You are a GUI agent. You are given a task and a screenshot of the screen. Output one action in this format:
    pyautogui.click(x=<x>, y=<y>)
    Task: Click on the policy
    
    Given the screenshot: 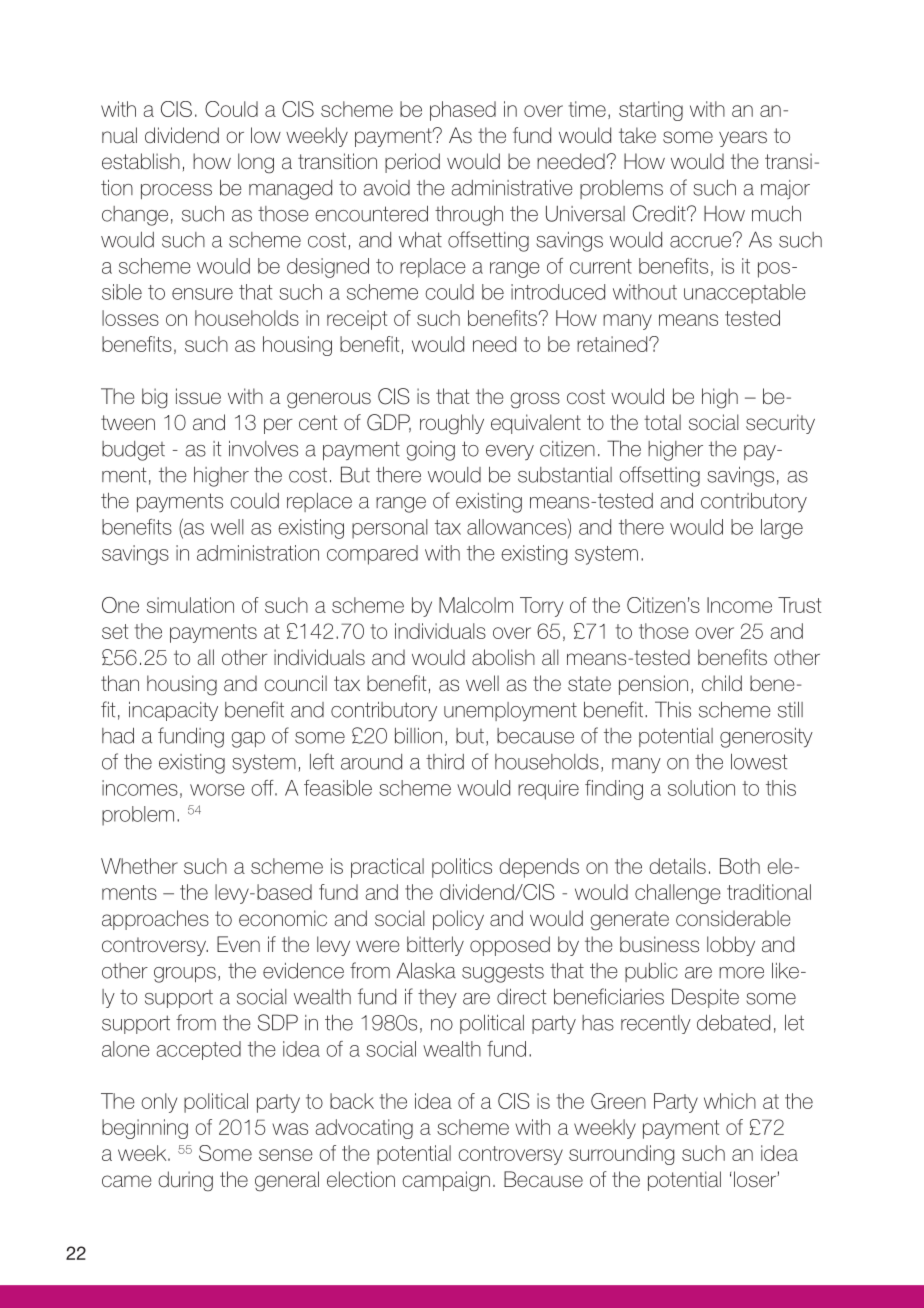 What is the action you would take?
    pyautogui.click(x=458, y=920)
